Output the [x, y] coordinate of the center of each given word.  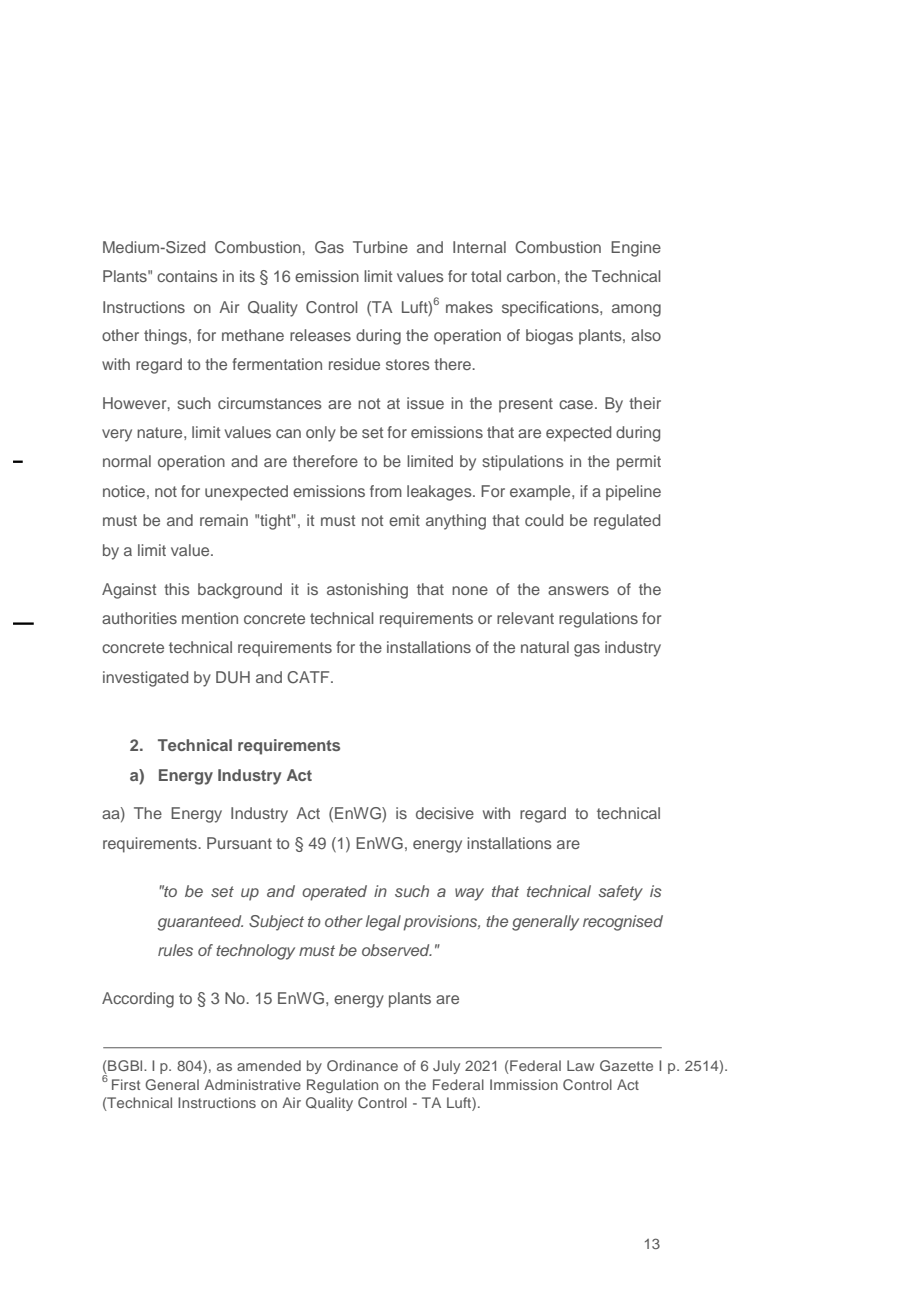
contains [187, 276]
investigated [145, 679]
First [126, 1084]
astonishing [367, 591]
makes [469, 307]
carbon [532, 276]
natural [545, 647]
